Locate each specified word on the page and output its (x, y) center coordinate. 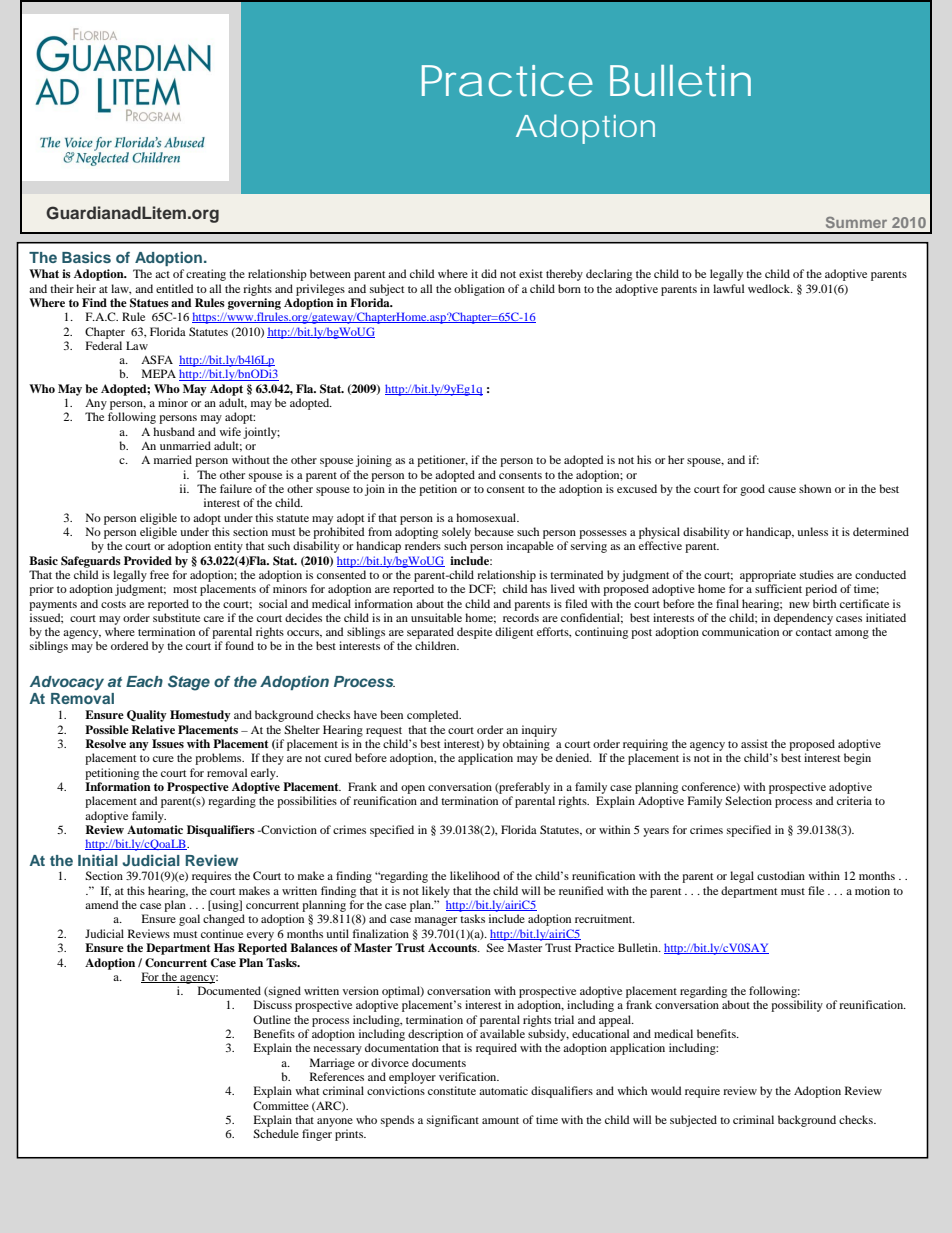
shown (815, 488)
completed (434, 716)
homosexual (487, 517)
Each (144, 681)
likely (436, 892)
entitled (175, 288)
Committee (281, 1105)
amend (102, 904)
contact (814, 632)
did (489, 273)
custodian (781, 875)
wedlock (770, 288)
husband (174, 431)
